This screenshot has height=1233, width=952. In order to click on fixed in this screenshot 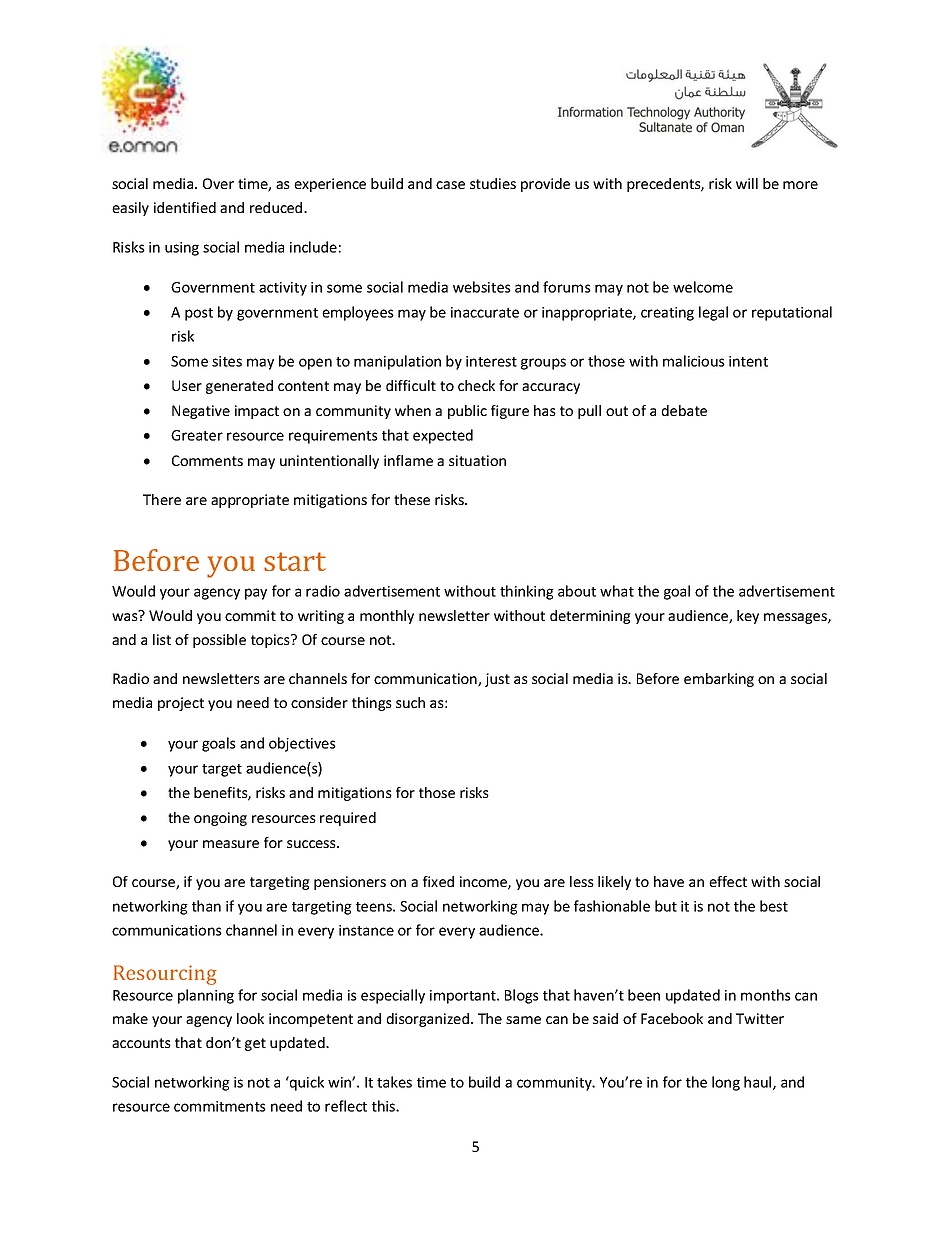, I will do `click(438, 881)`.
